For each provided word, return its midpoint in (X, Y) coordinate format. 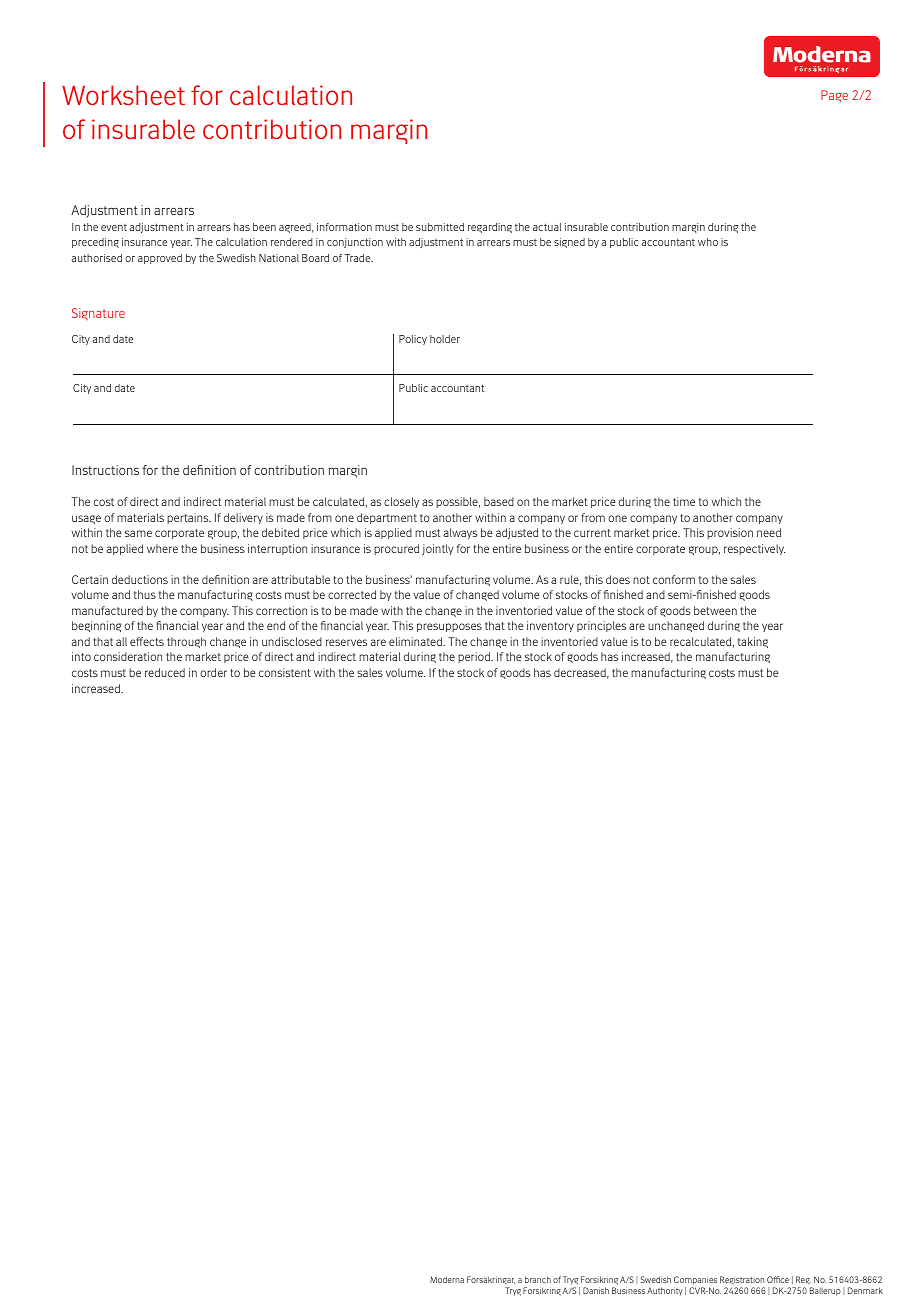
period (475, 657)
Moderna (447, 1279)
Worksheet (123, 95)
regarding (490, 228)
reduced (165, 672)
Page (834, 96)
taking (753, 642)
